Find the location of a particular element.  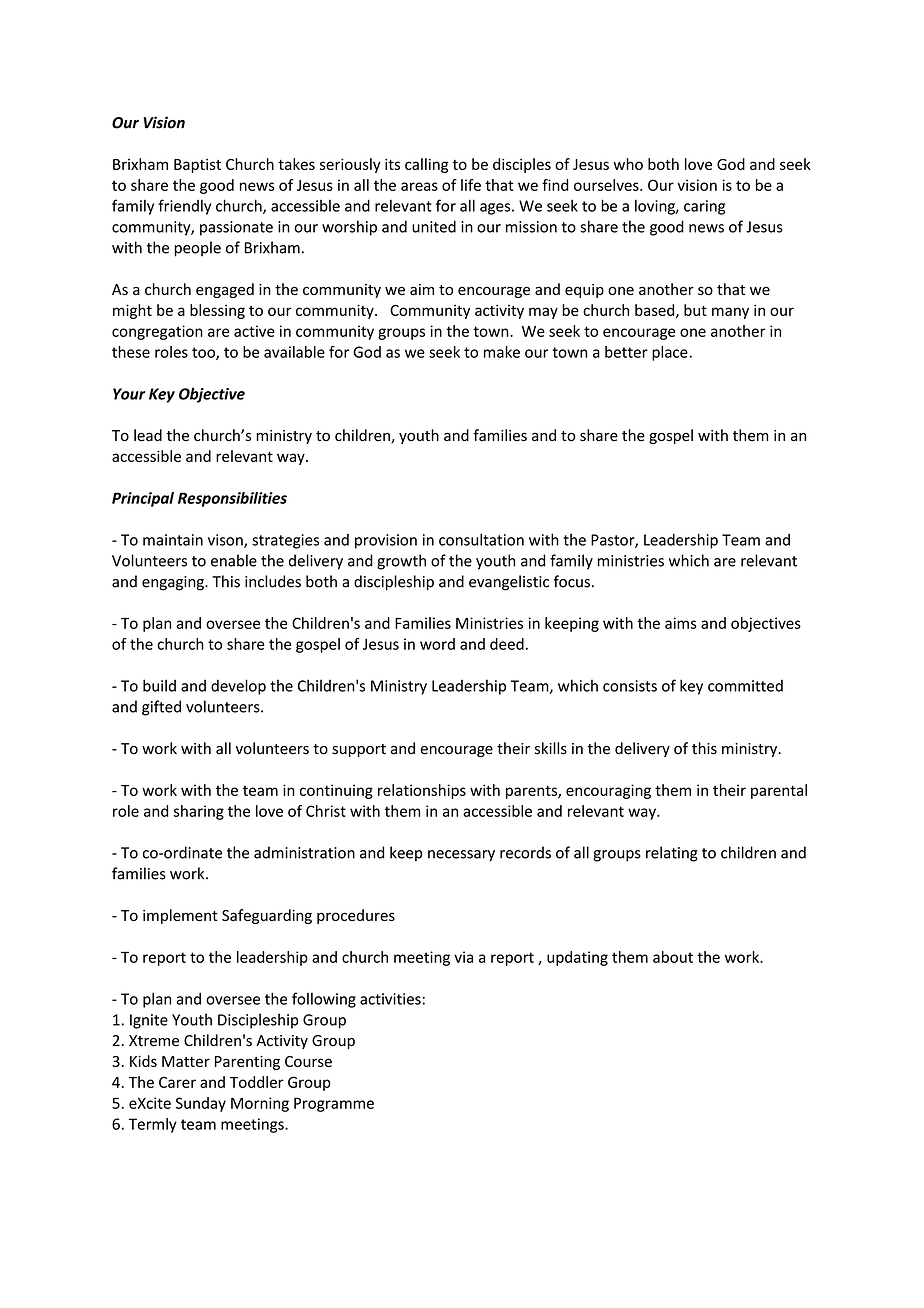

life is located at coordinates (471, 185).
